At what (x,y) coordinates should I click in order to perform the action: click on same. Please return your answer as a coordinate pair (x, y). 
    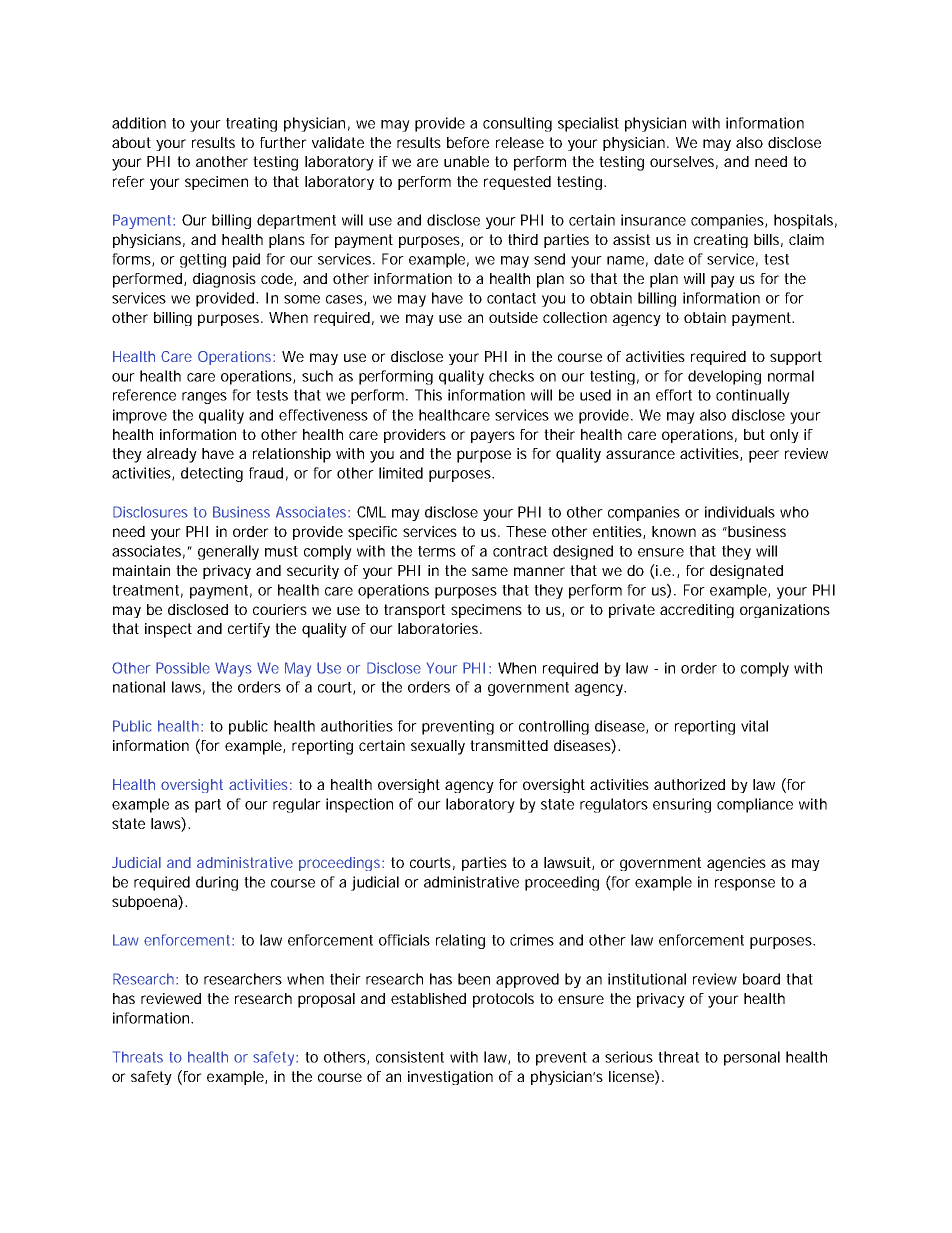
    Looking at the image, I should click on (490, 571).
